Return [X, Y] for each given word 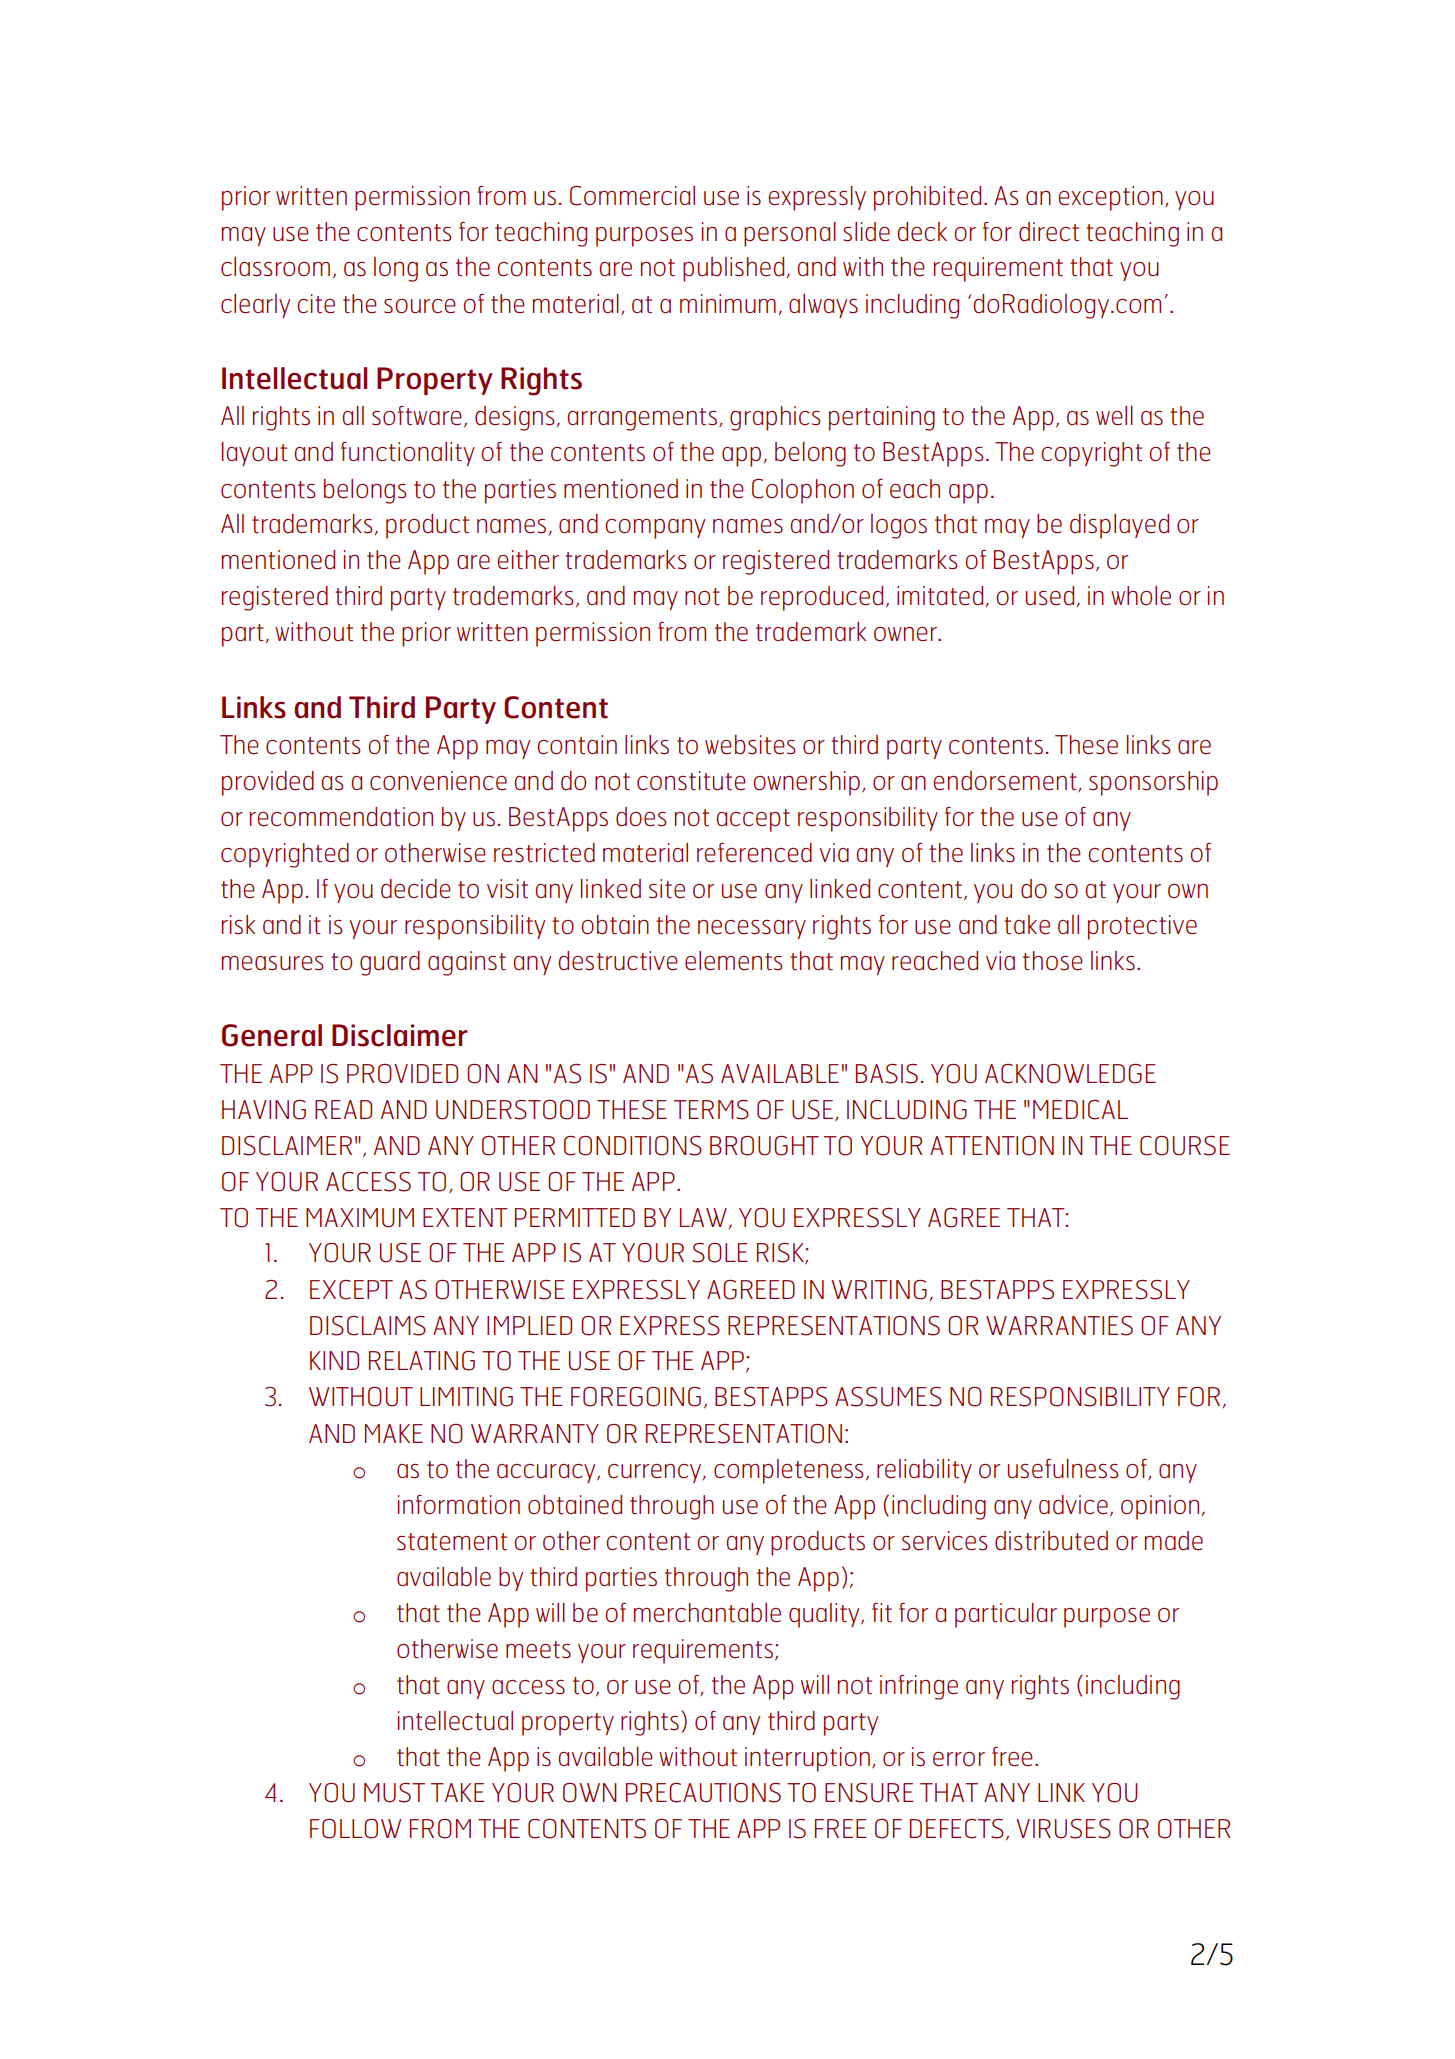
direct [1049, 232]
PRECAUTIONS [703, 1793]
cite [316, 304]
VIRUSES [1063, 1829]
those [1053, 961]
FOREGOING [636, 1397]
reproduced [822, 598]
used [1050, 596]
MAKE [394, 1433]
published [733, 269]
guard [390, 963]
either [528, 560]
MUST [394, 1793]
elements [734, 961]
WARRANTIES [1059, 1326]
